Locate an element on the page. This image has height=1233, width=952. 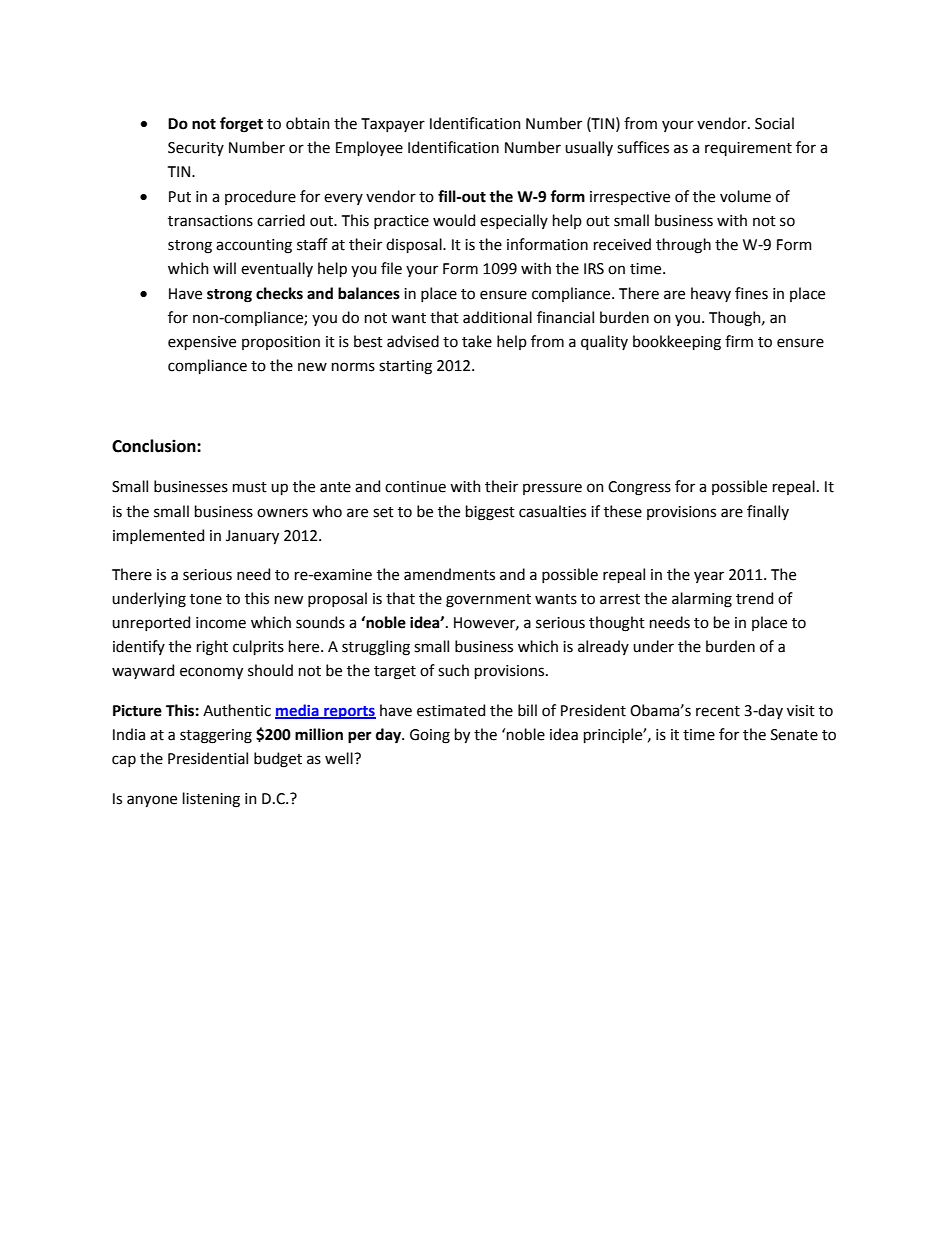
amendments is located at coordinates (449, 574).
